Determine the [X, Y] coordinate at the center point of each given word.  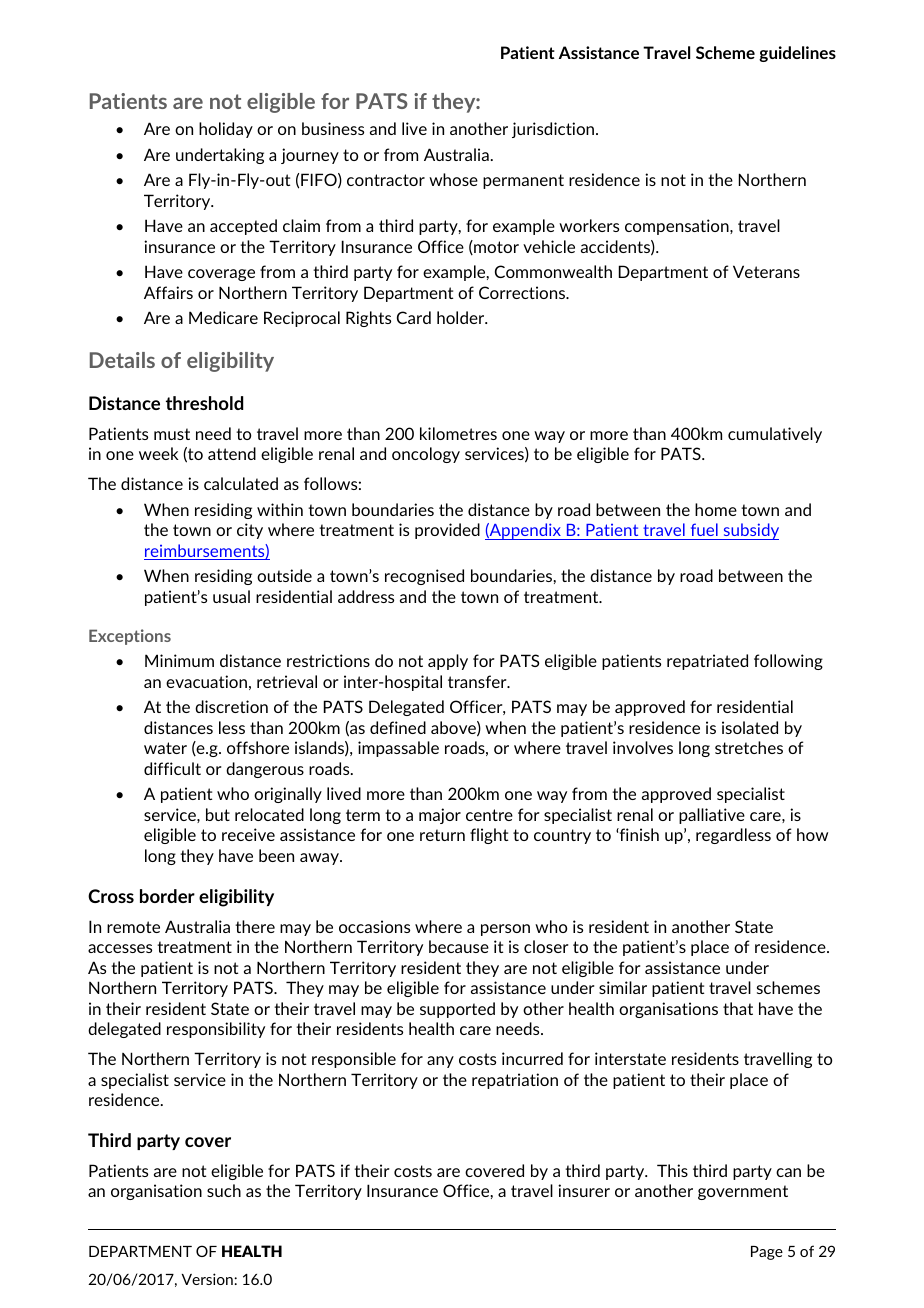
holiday [226, 130]
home [716, 509]
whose [453, 179]
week [159, 453]
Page [767, 1253]
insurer [584, 1190]
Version [208, 1279]
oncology [426, 455]
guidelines [797, 54]
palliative [712, 816]
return [442, 835]
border [167, 896]
